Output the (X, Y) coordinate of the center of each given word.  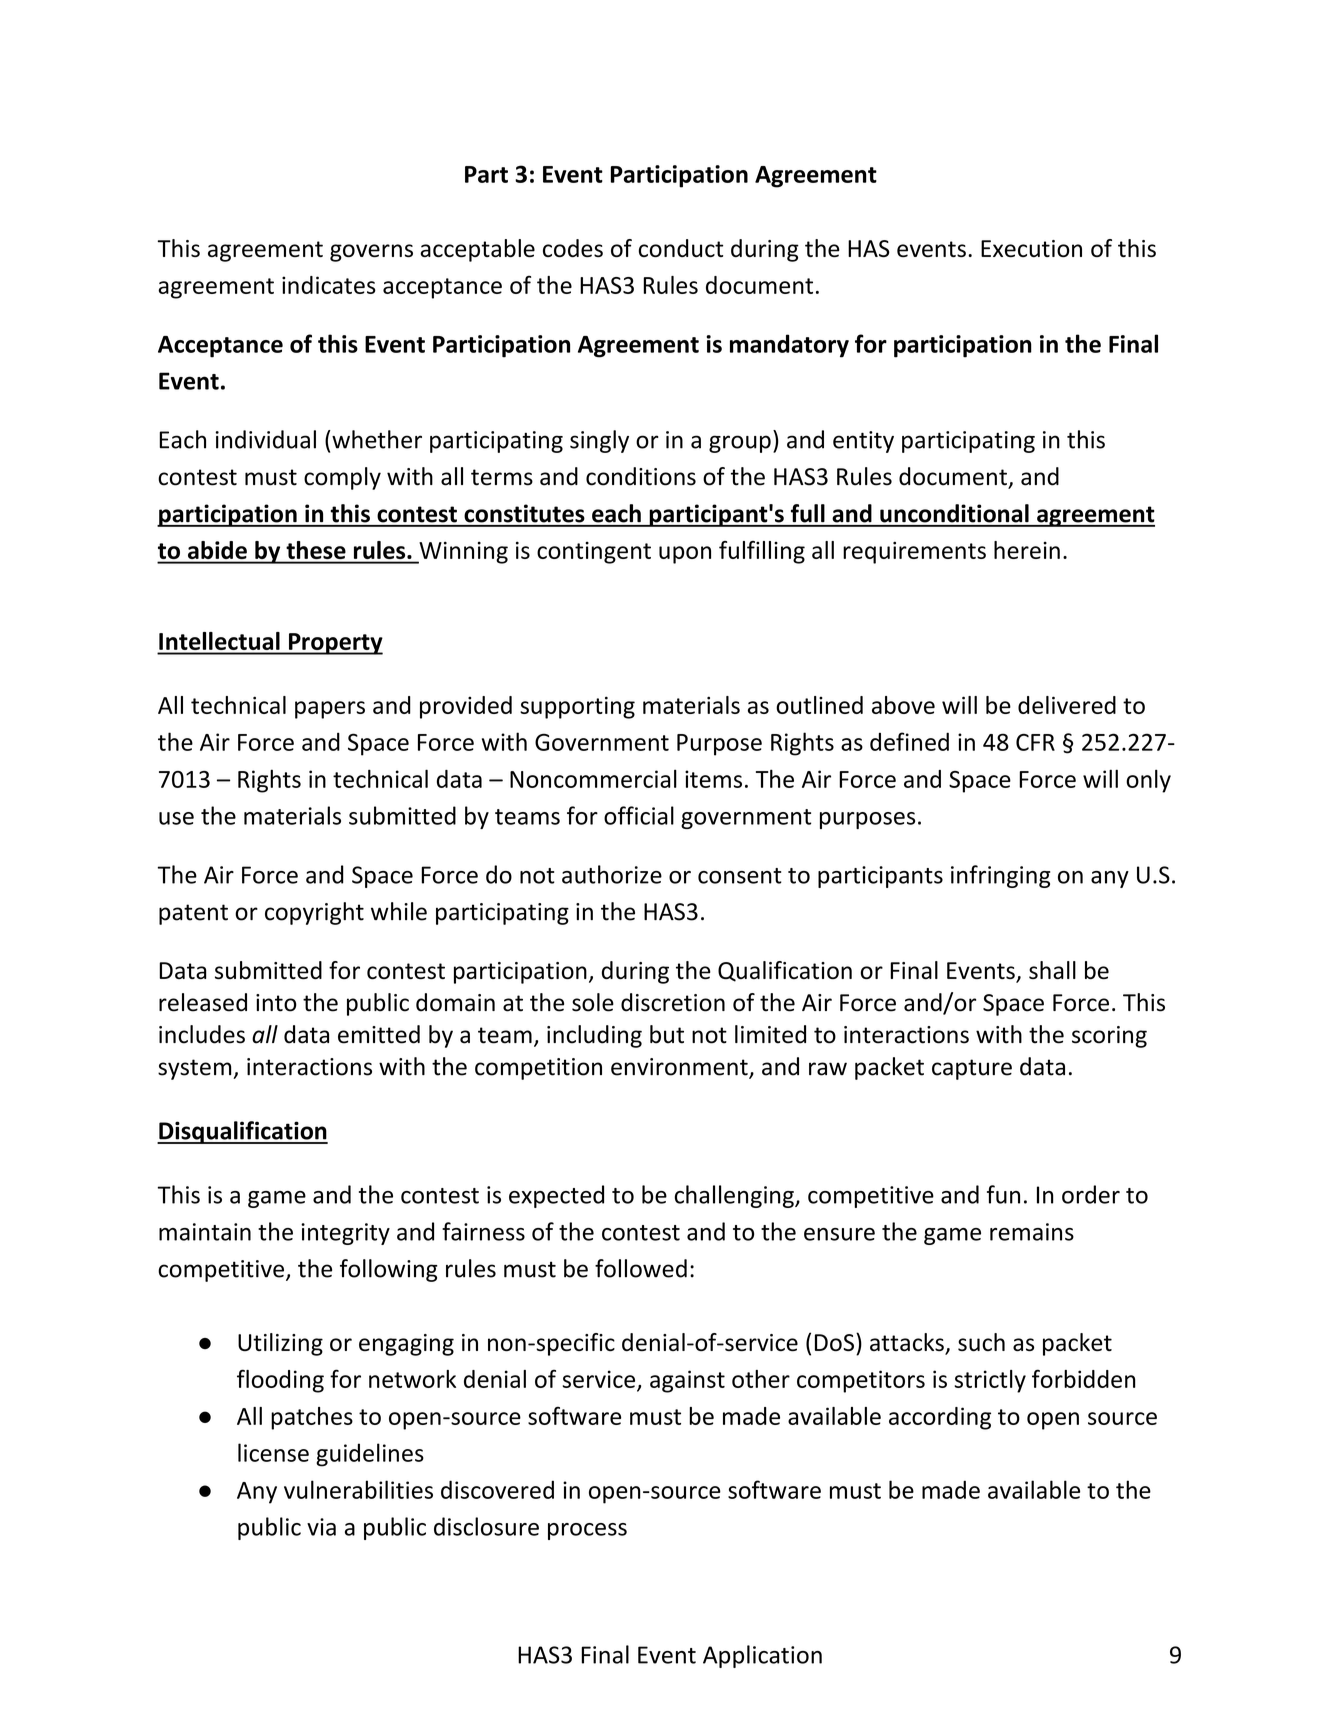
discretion (673, 1002)
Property (335, 644)
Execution (1031, 248)
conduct (681, 248)
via (321, 1527)
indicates (329, 285)
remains (1032, 1232)
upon (685, 555)
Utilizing (280, 1344)
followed (641, 1268)
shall (1052, 970)
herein (1027, 550)
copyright (314, 913)
